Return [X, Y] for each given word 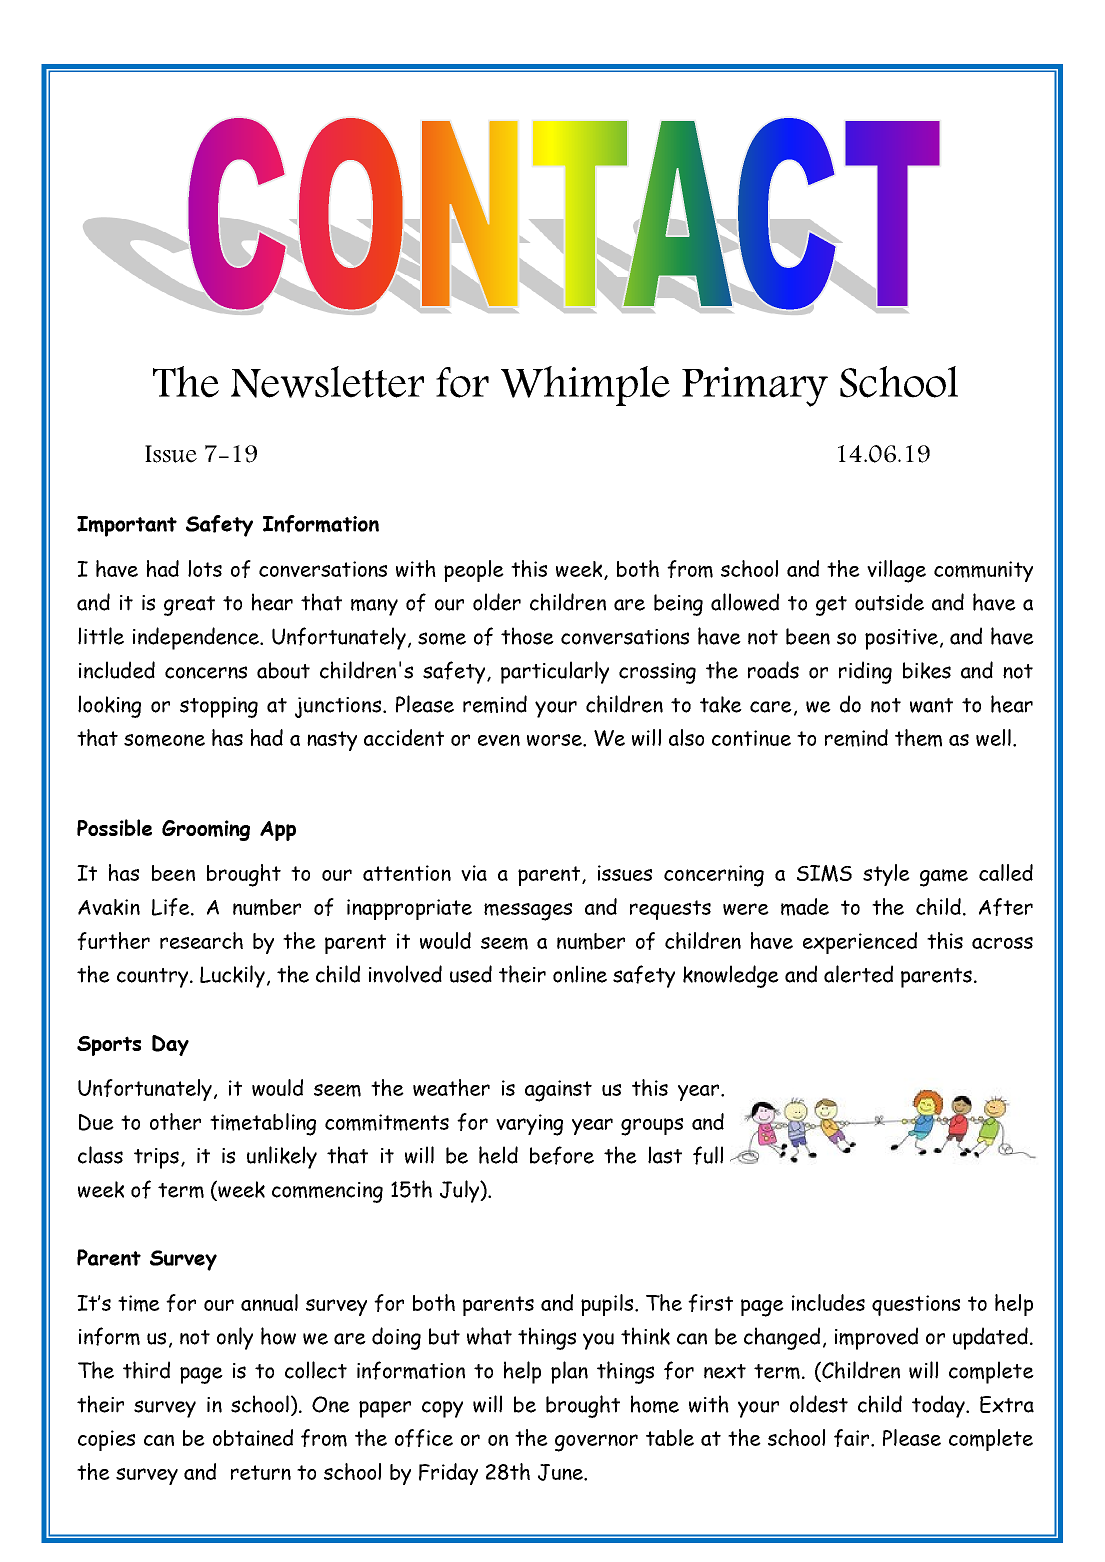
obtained [253, 1437]
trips [156, 1158]
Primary [755, 387]
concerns [206, 672]
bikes [927, 670]
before [562, 1155]
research [201, 940]
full [708, 1155]
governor [596, 1443]
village [896, 571]
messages [528, 912]
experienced [860, 943]
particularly [555, 672]
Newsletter [327, 382]
